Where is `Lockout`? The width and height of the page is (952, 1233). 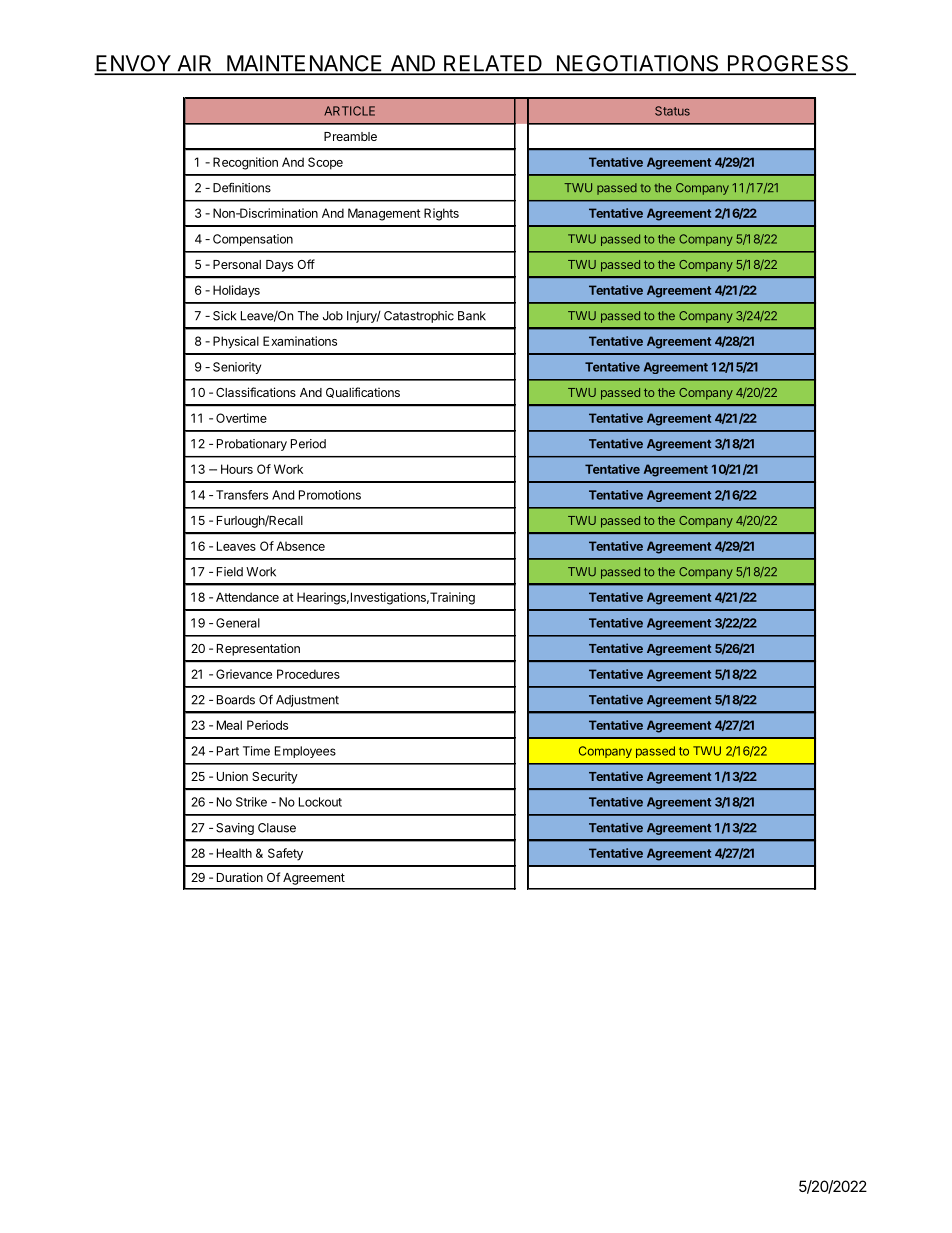
Lockout is located at coordinates (320, 802).
